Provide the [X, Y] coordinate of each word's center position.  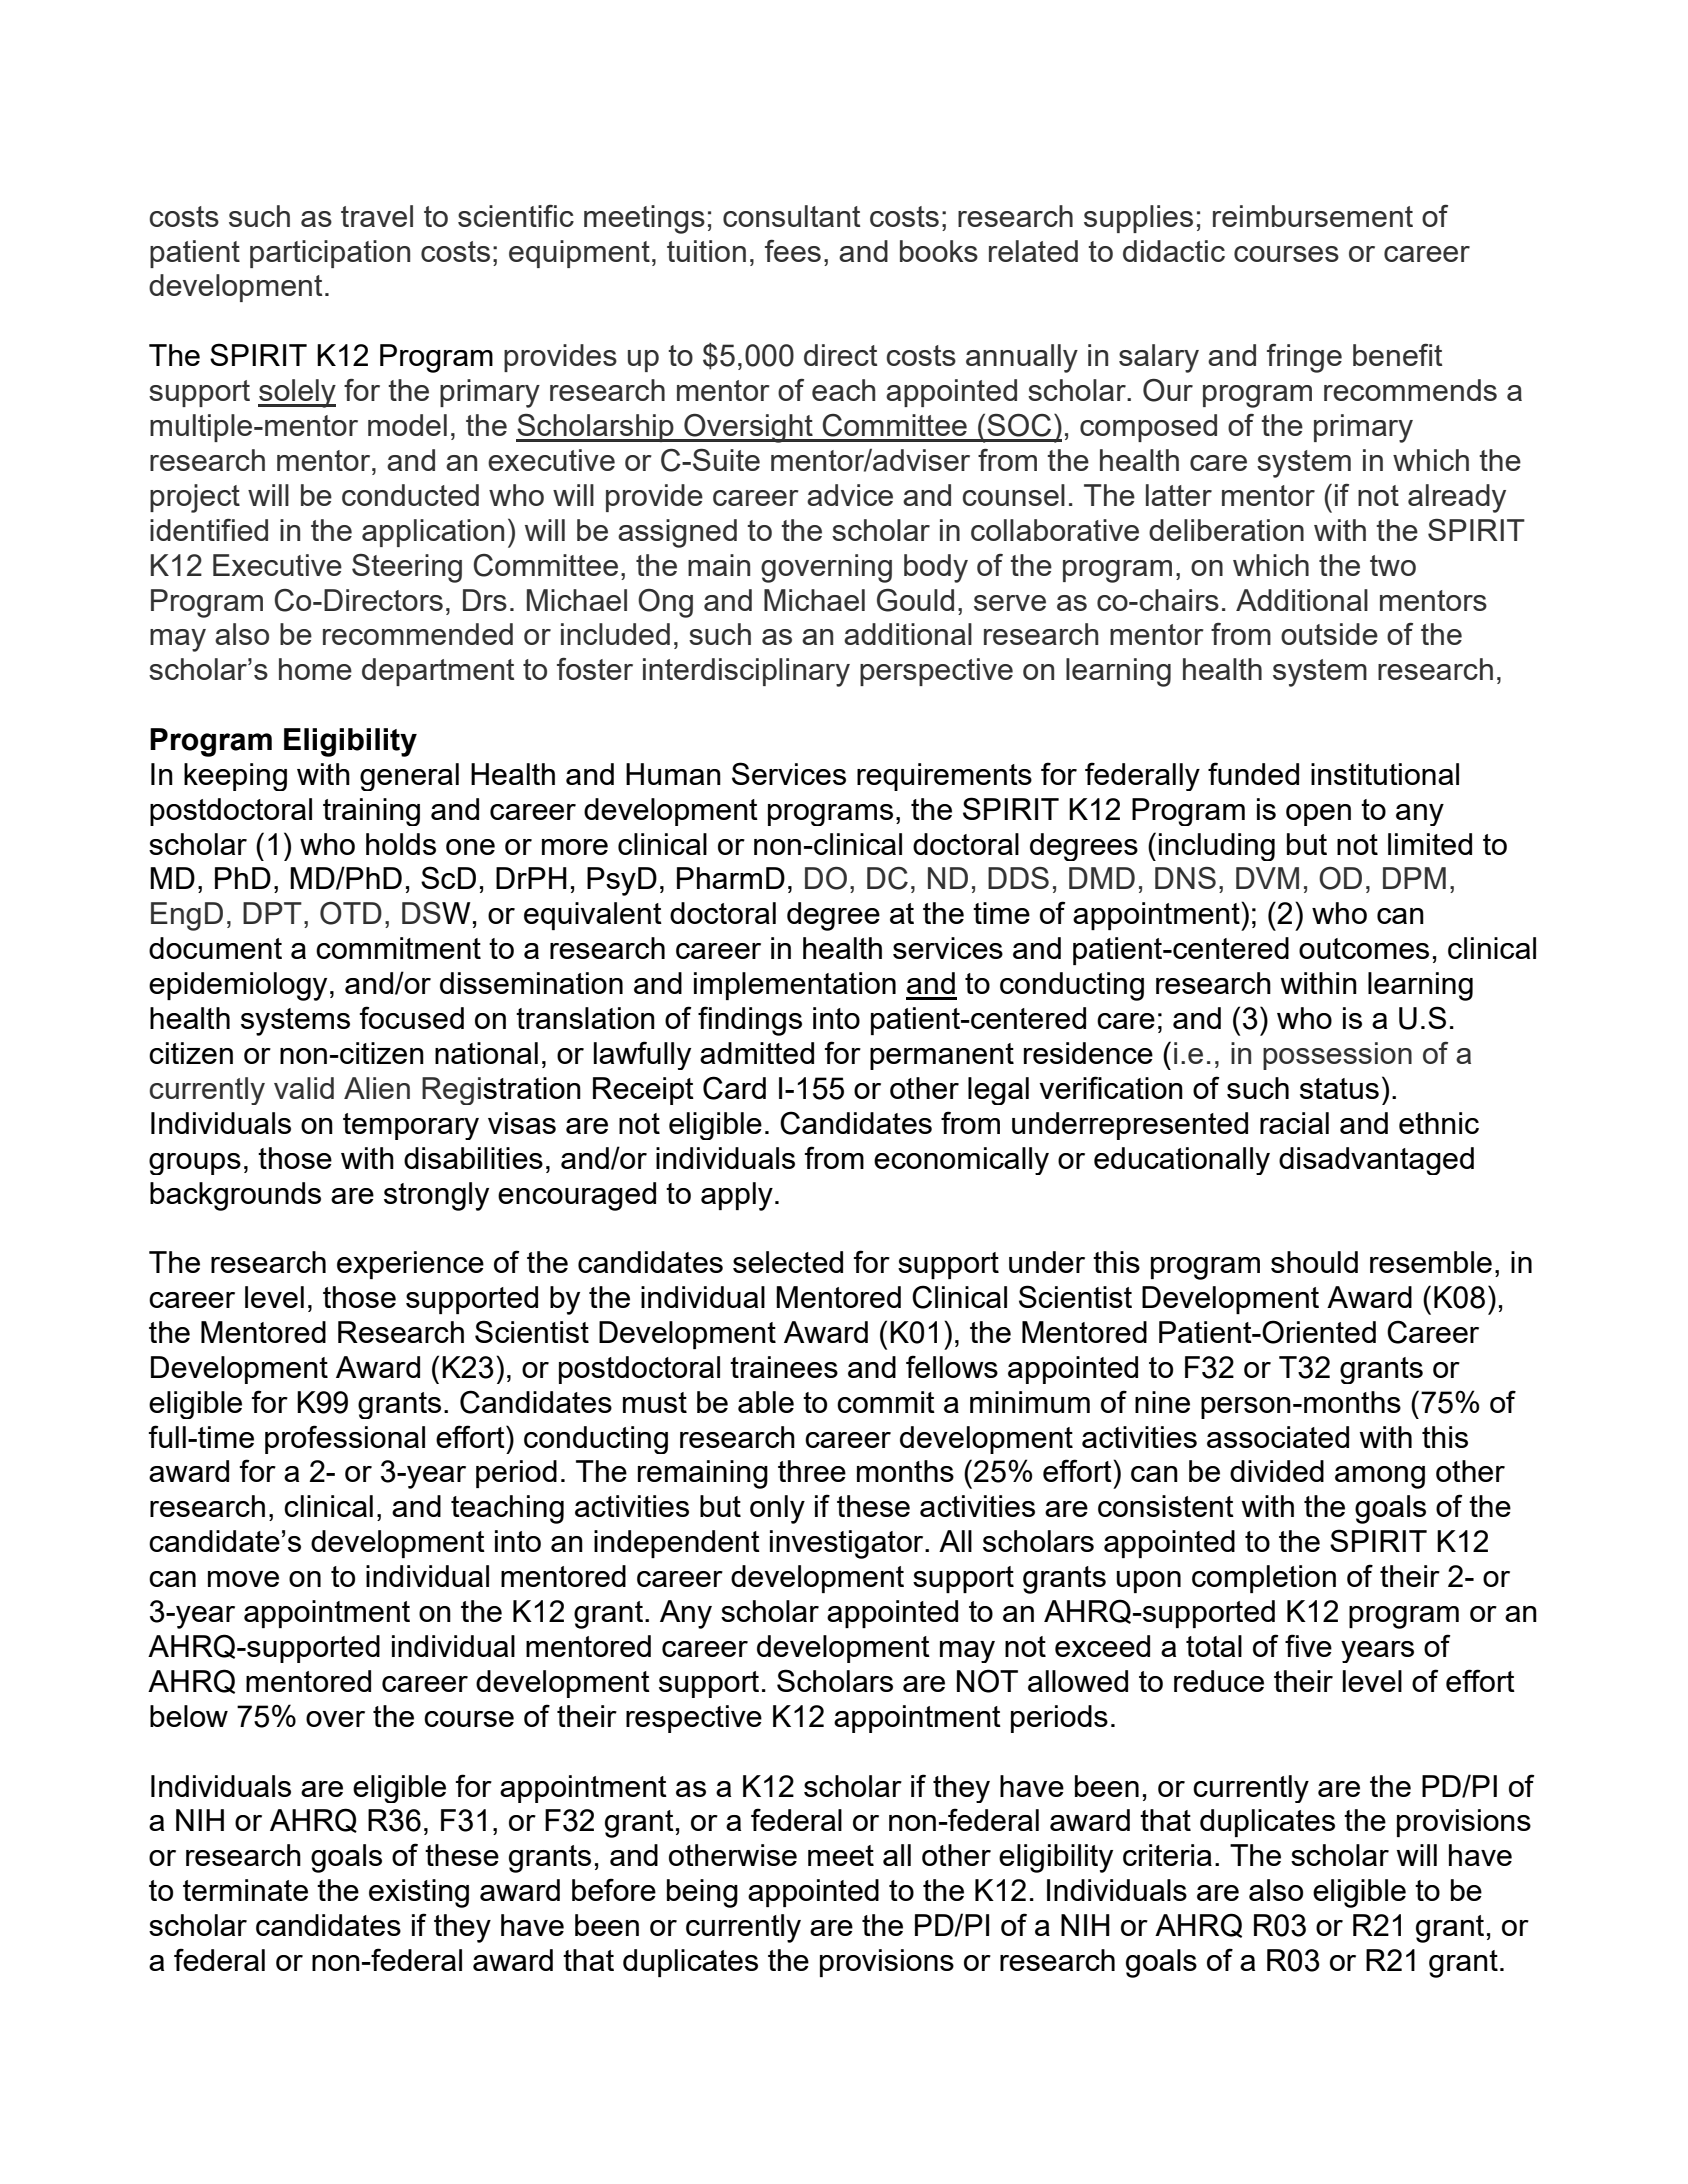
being [702, 1893]
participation [330, 254]
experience [410, 1265]
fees [793, 250]
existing [419, 1893]
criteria [1167, 1855]
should [1314, 1262]
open [1318, 815]
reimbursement [1313, 216]
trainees [784, 1367]
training [371, 812]
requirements [944, 777]
